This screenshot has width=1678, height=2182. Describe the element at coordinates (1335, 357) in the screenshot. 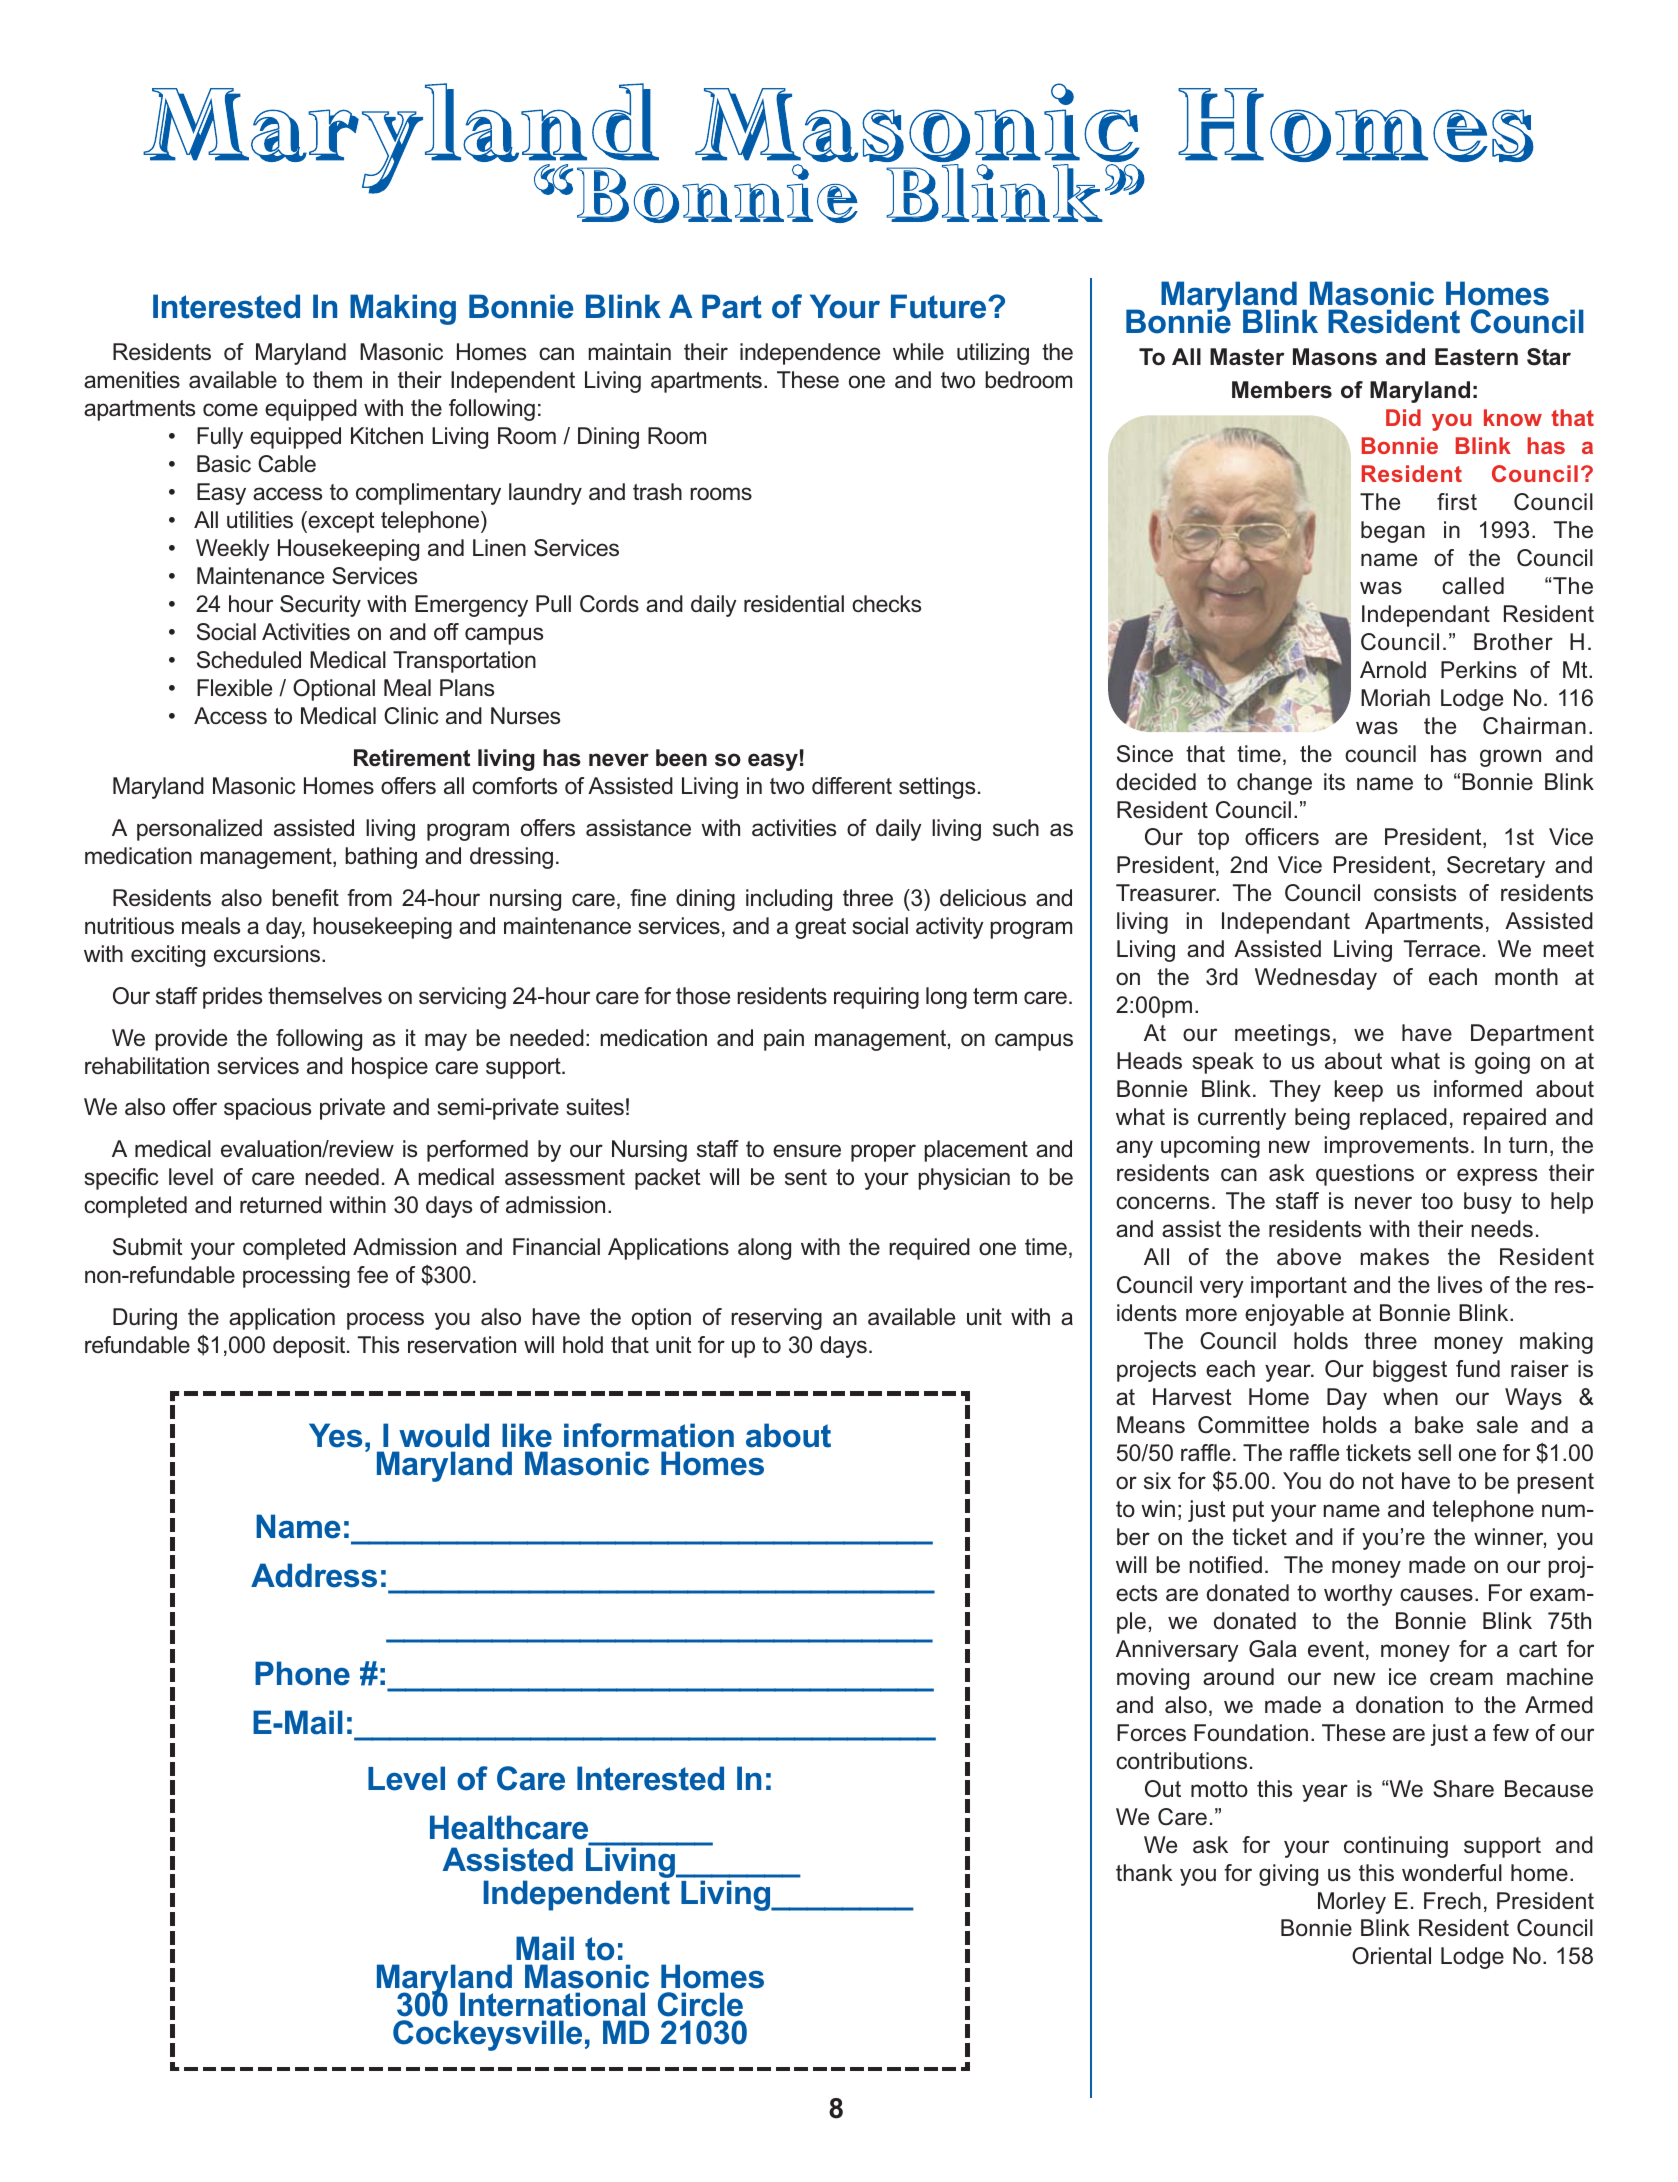

I see `Masons` at that location.
